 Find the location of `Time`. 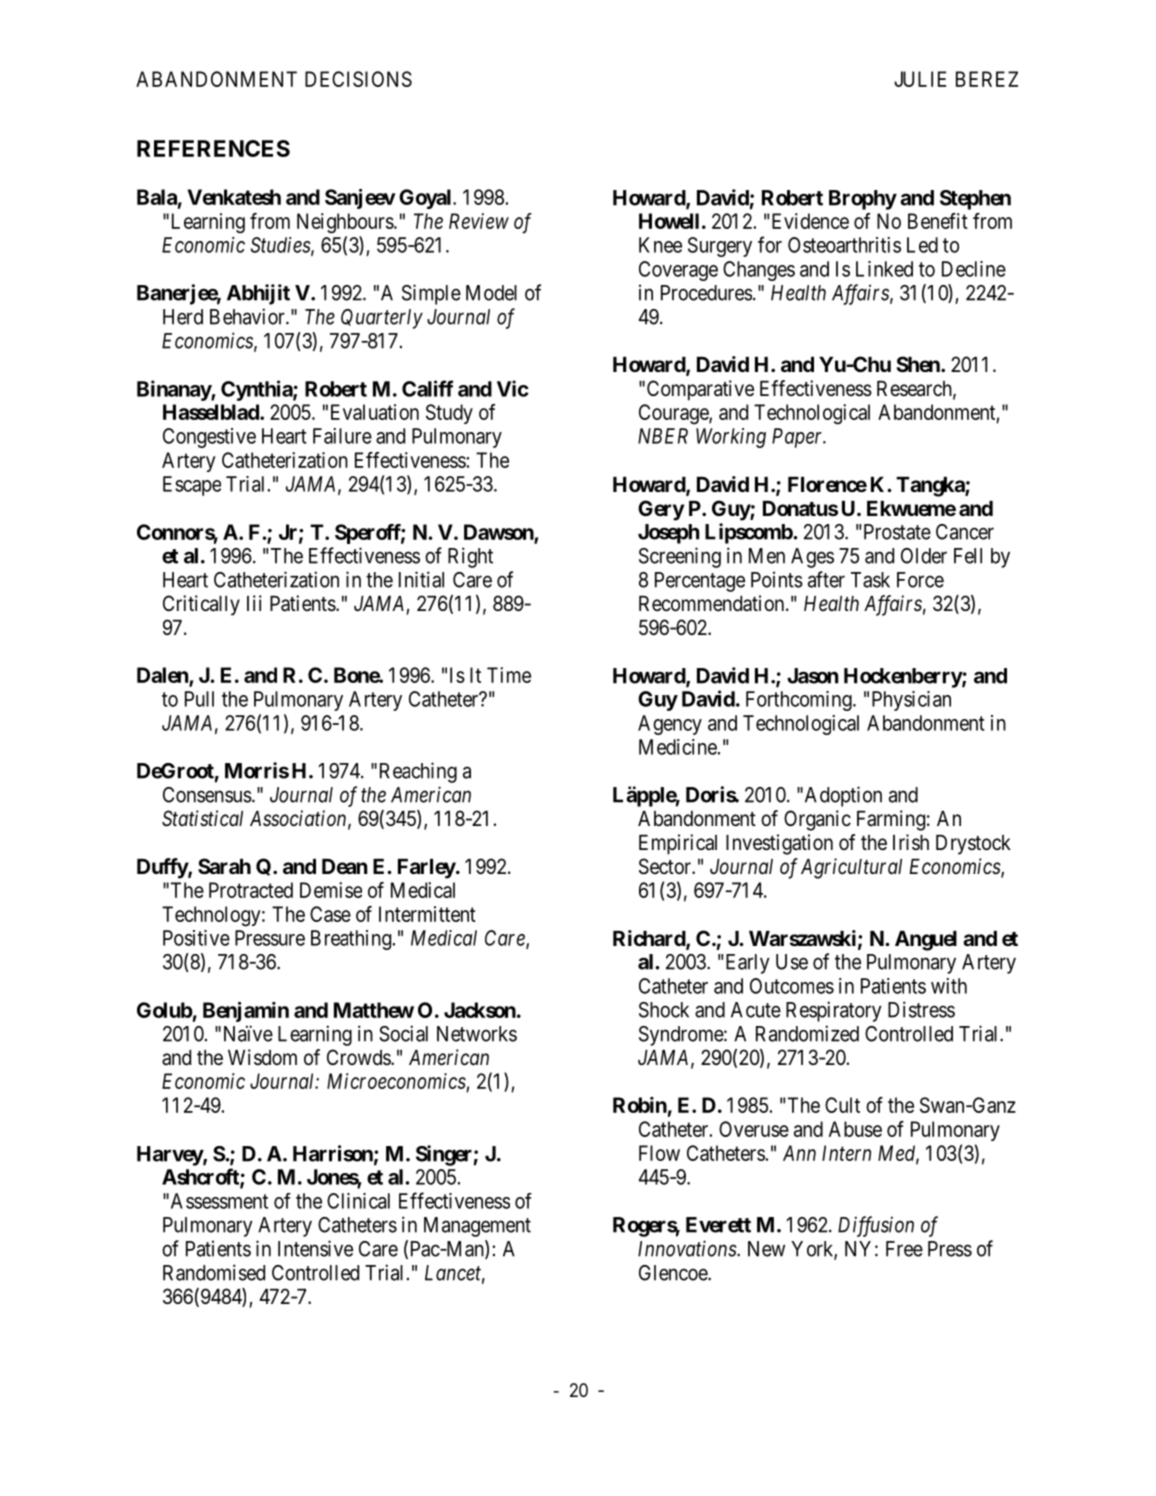

Time is located at coordinates (509, 675).
